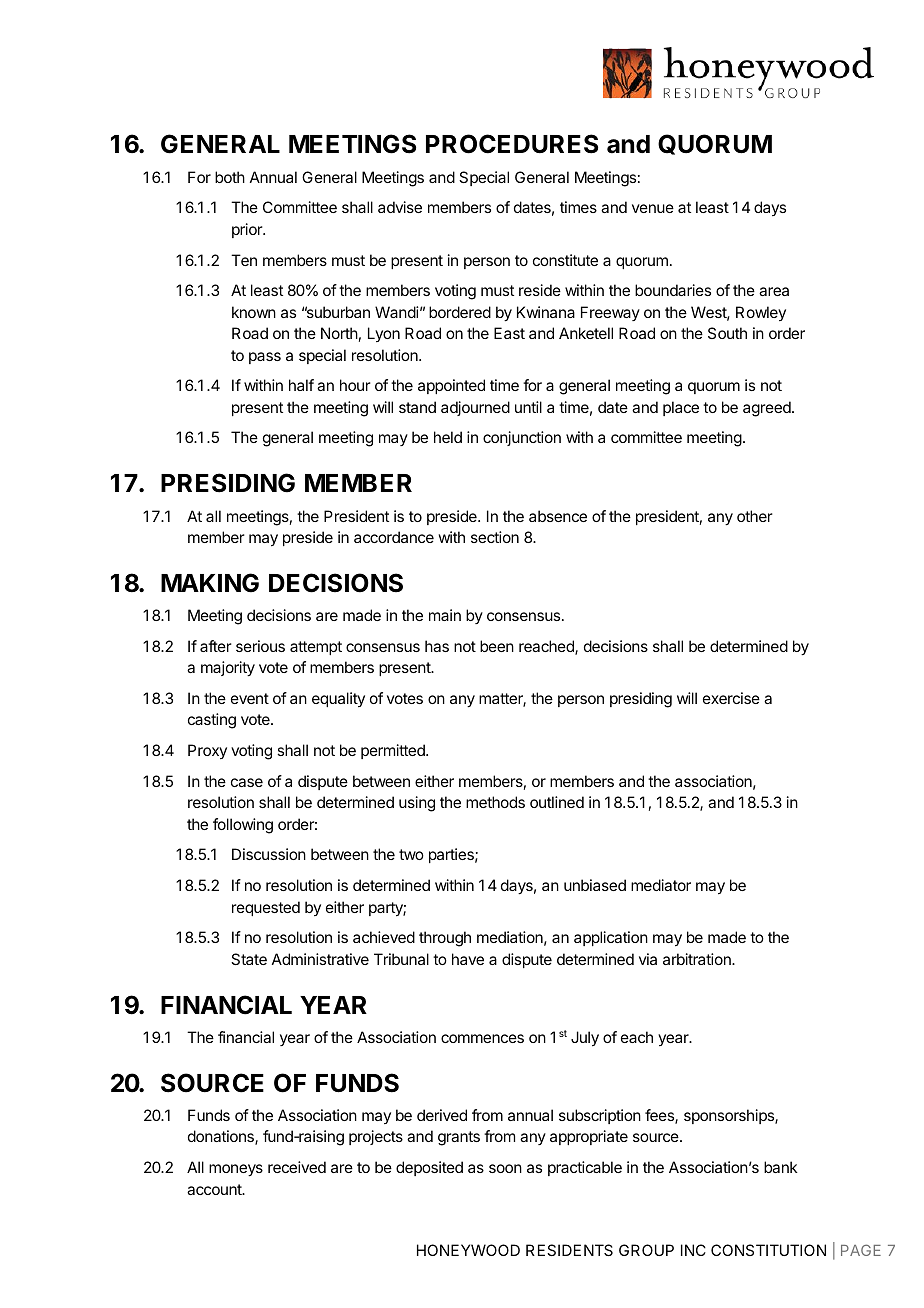 The height and width of the screenshot is (1308, 924). What do you see at coordinates (497, 646) in the screenshot?
I see `been` at bounding box center [497, 646].
